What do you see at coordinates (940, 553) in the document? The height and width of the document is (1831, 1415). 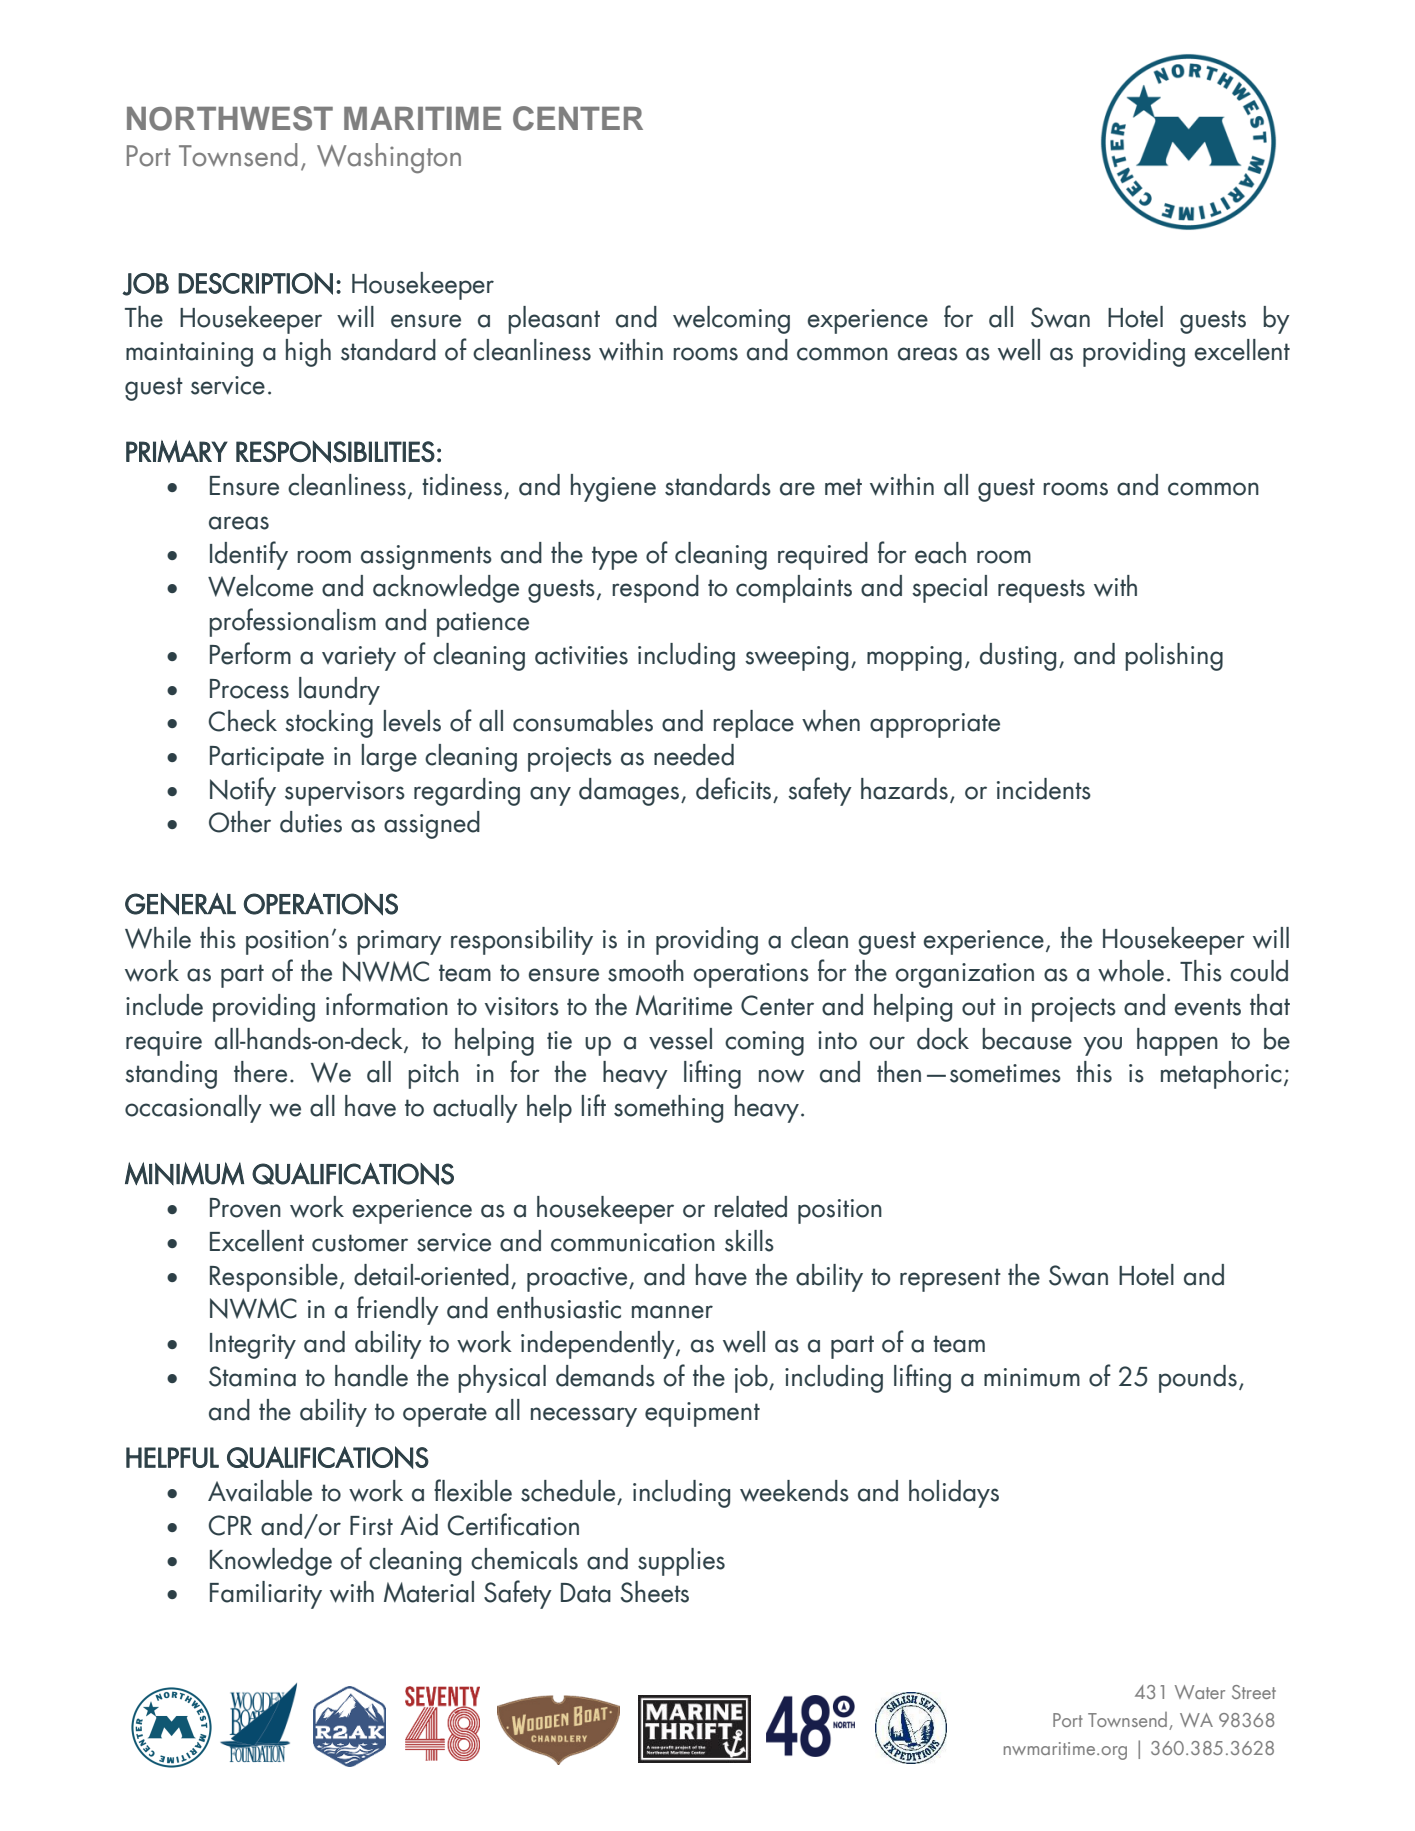 I see `each` at bounding box center [940, 553].
